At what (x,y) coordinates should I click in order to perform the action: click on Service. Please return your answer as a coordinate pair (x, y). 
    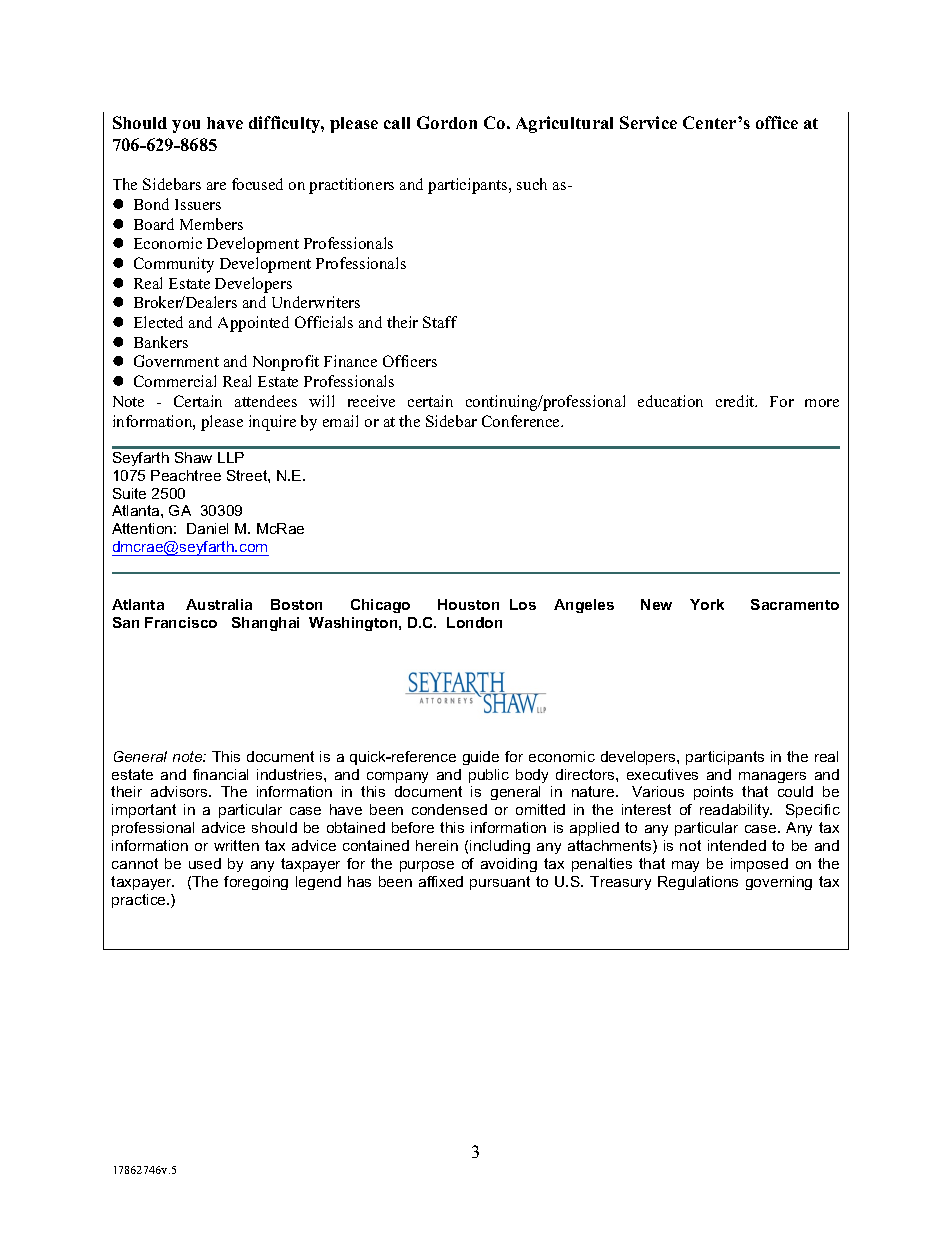
    Looking at the image, I should click on (648, 122).
